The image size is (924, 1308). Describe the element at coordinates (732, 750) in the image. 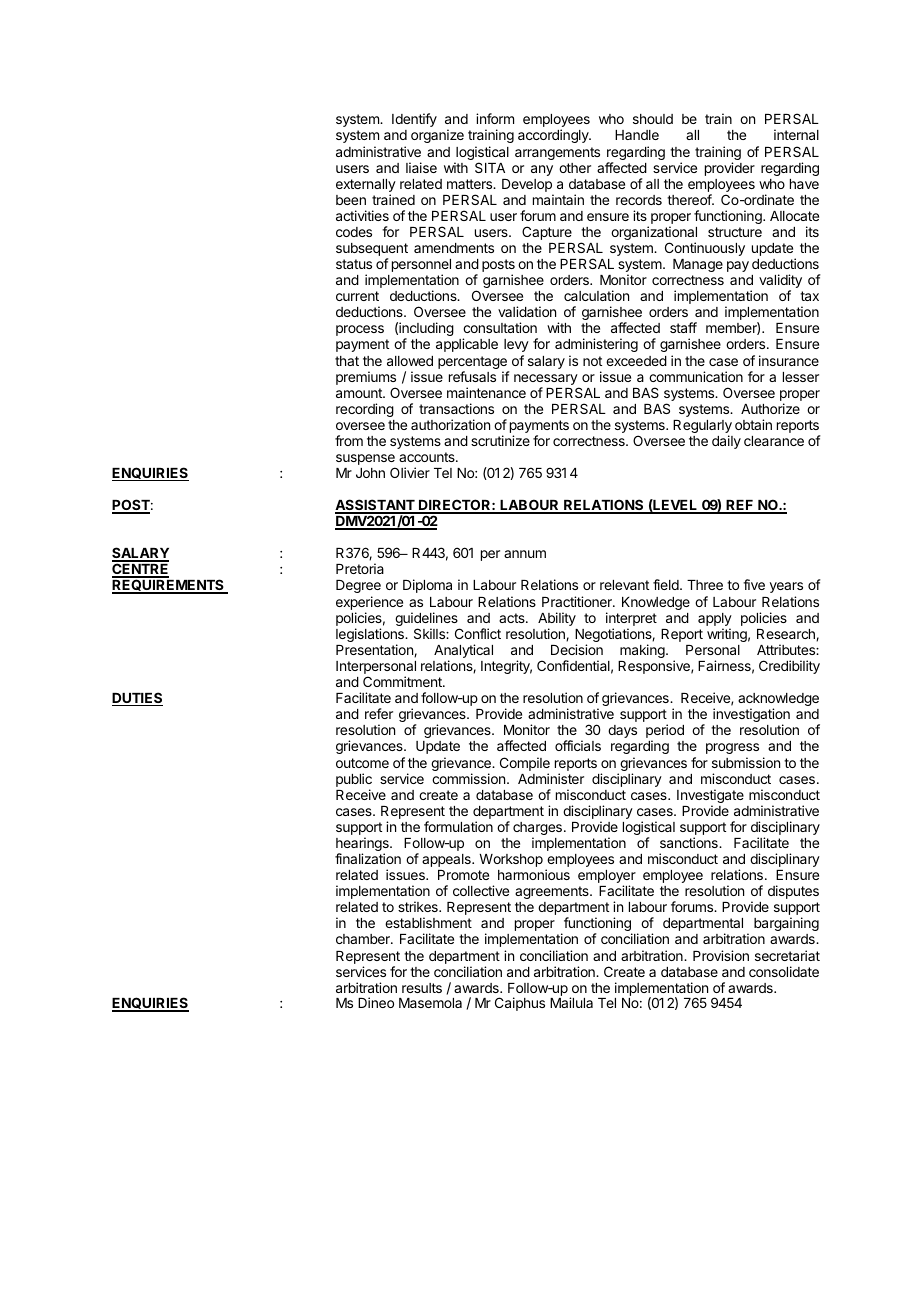

I see `progress` at that location.
